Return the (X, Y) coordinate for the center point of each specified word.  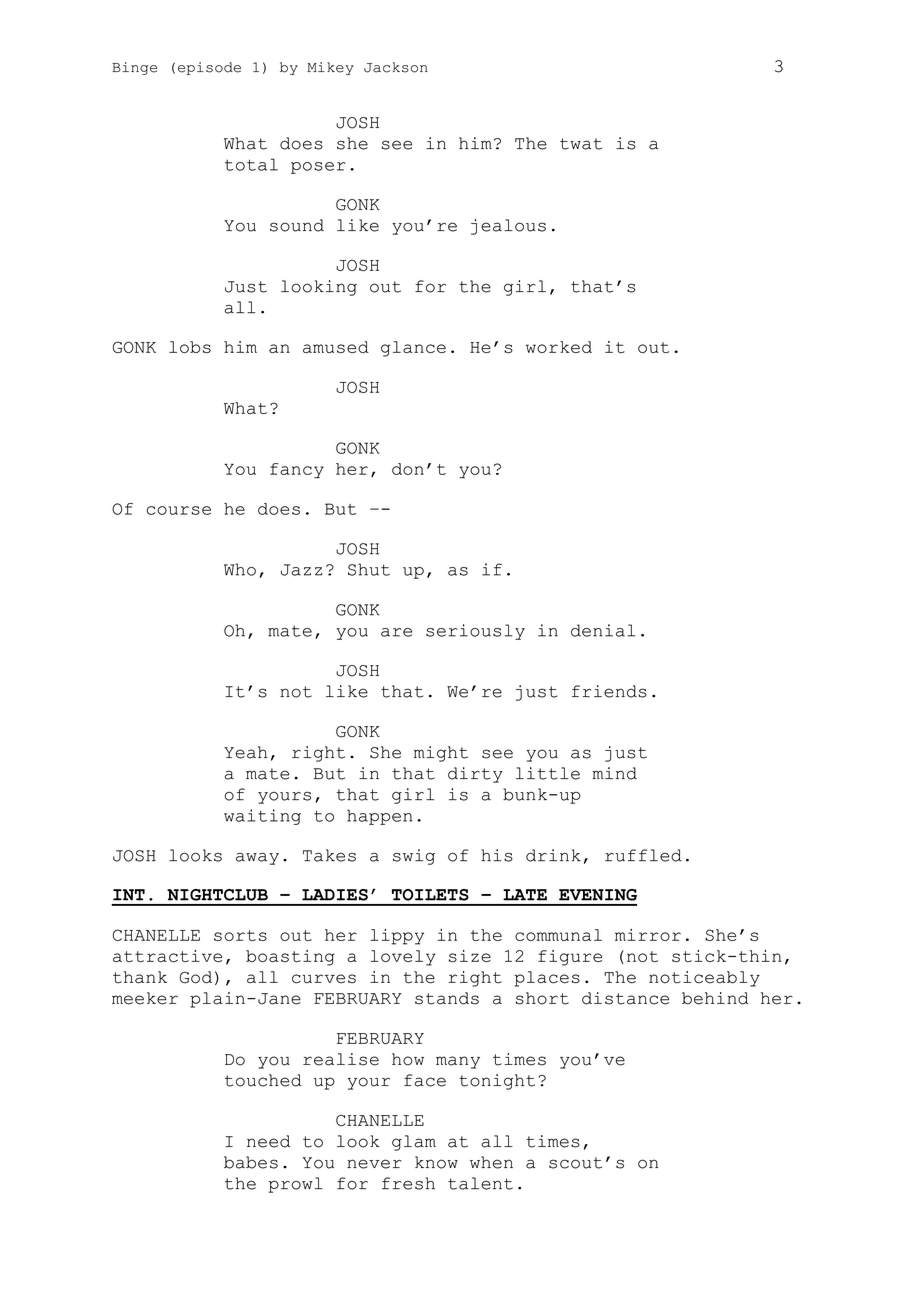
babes (251, 1162)
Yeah (246, 752)
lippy (397, 937)
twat (581, 144)
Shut (369, 569)
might (441, 754)
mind (614, 773)
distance (625, 998)
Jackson (396, 67)
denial (603, 630)
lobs (190, 347)
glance (413, 349)
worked (559, 347)
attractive (167, 956)
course (178, 510)
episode (209, 68)
